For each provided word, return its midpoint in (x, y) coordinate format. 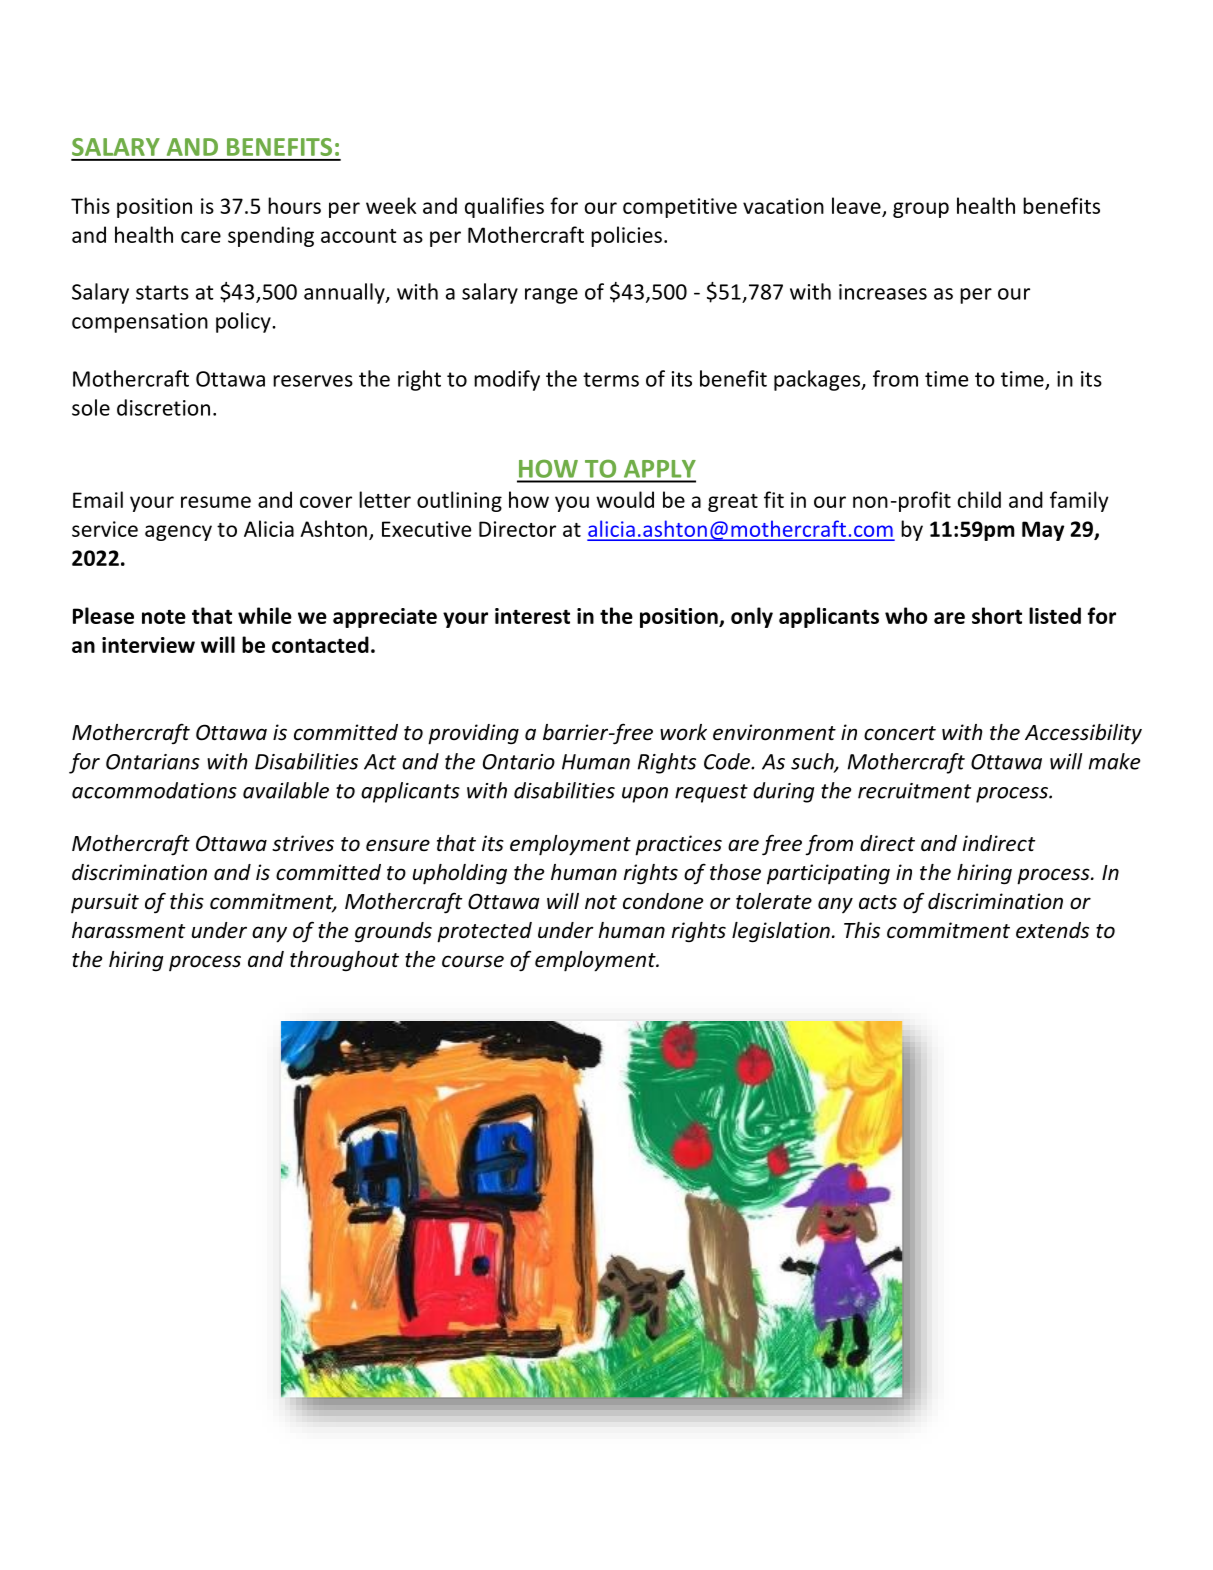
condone (663, 901)
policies (626, 236)
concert (900, 733)
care (201, 237)
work (683, 732)
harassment (128, 930)
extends (1052, 930)
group (921, 210)
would (625, 499)
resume (216, 502)
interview (148, 645)
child (979, 499)
